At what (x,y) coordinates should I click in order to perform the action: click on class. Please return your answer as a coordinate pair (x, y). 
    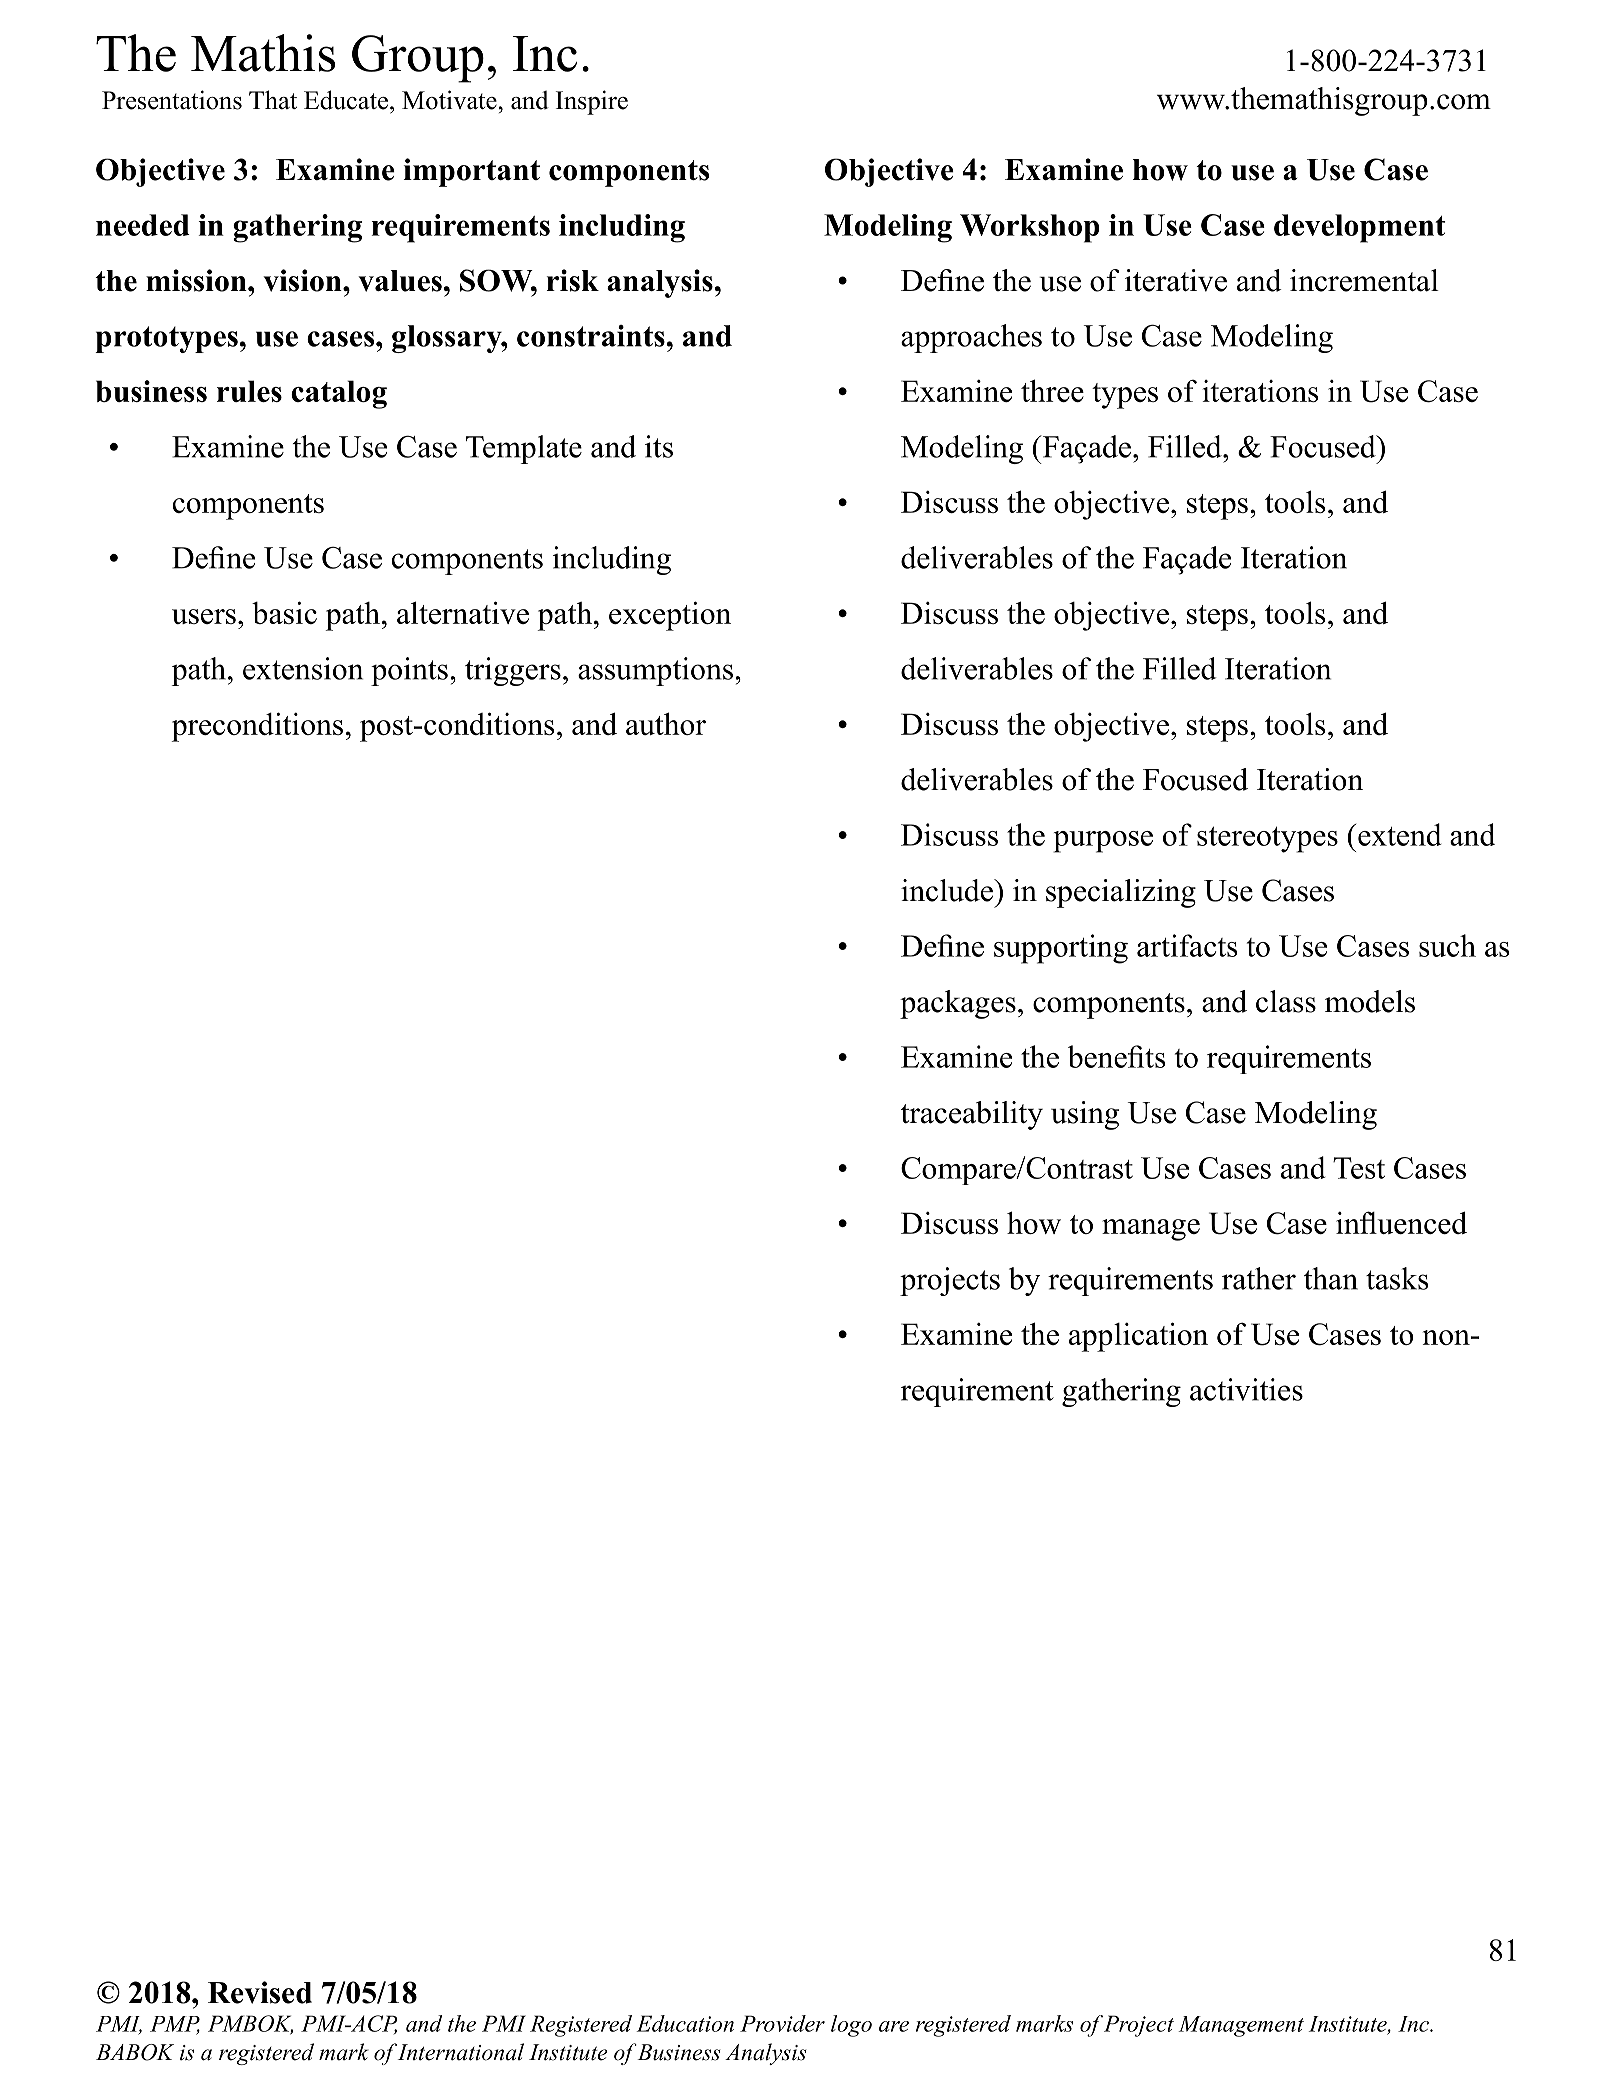
    Looking at the image, I should click on (1286, 1001).
